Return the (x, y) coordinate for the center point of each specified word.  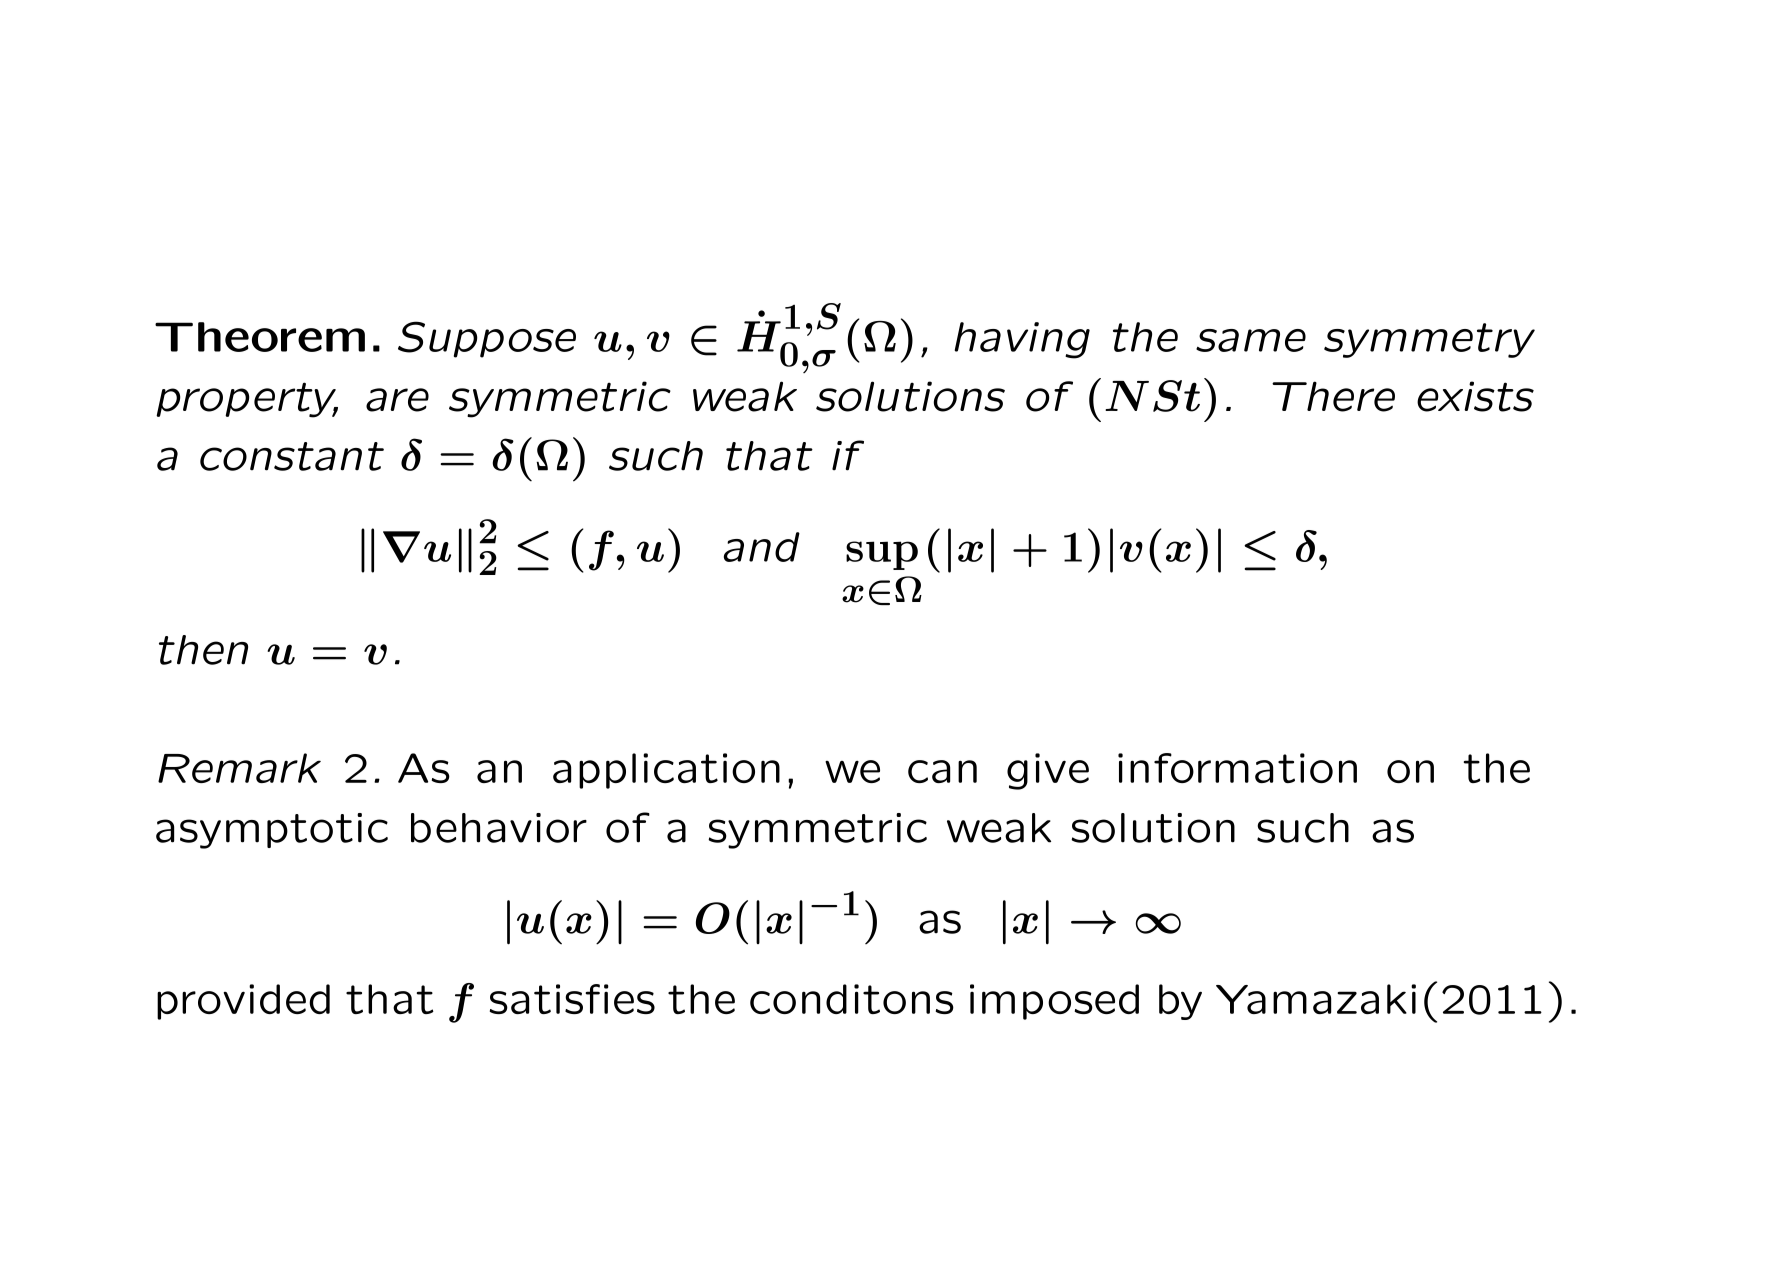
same (1251, 340)
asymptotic (272, 831)
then (203, 650)
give (1048, 771)
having (1022, 340)
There (1333, 396)
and (762, 547)
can (942, 771)
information (1237, 768)
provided (243, 1002)
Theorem (260, 337)
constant (292, 456)
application (666, 771)
